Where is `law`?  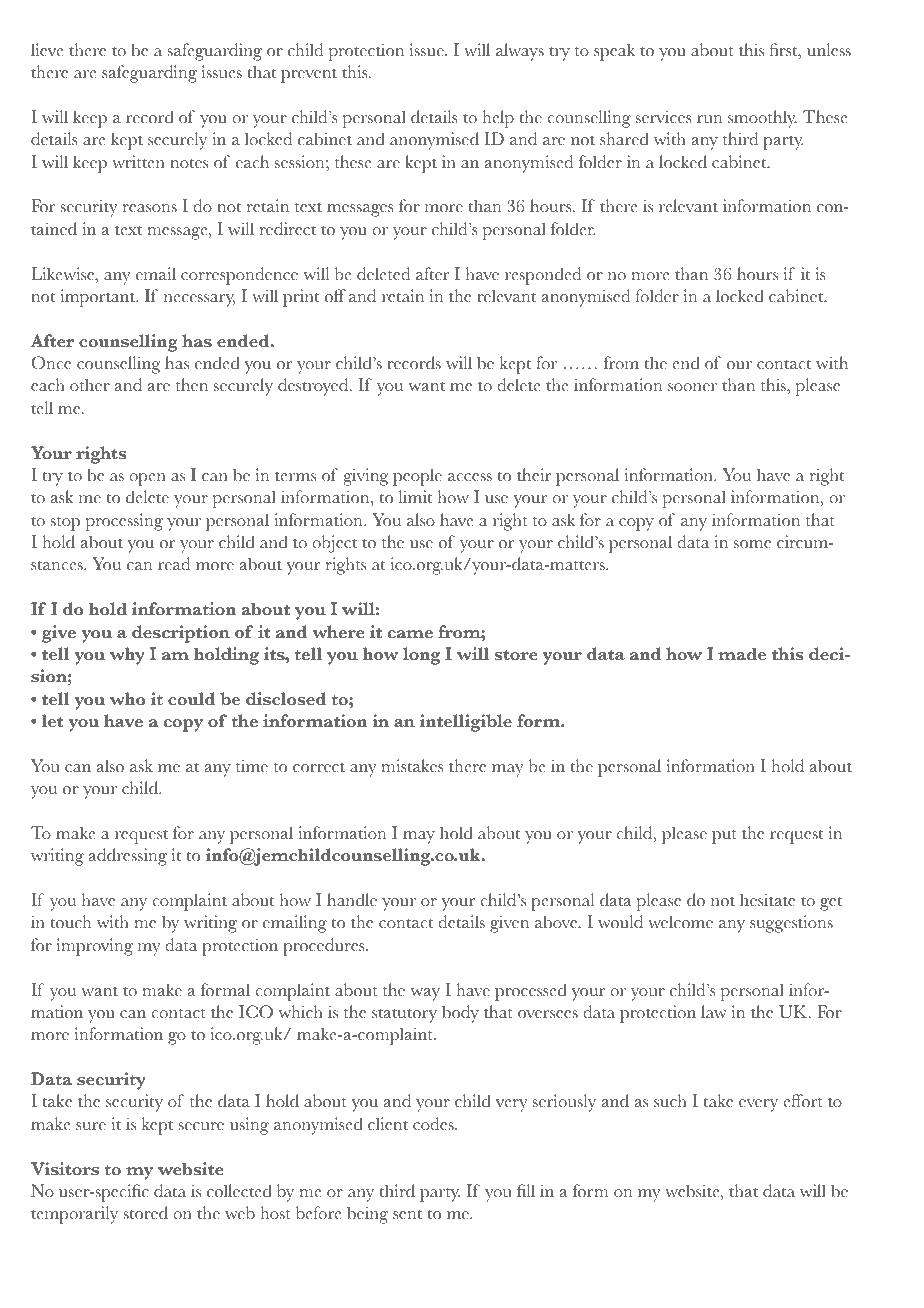 law is located at coordinates (714, 1011).
